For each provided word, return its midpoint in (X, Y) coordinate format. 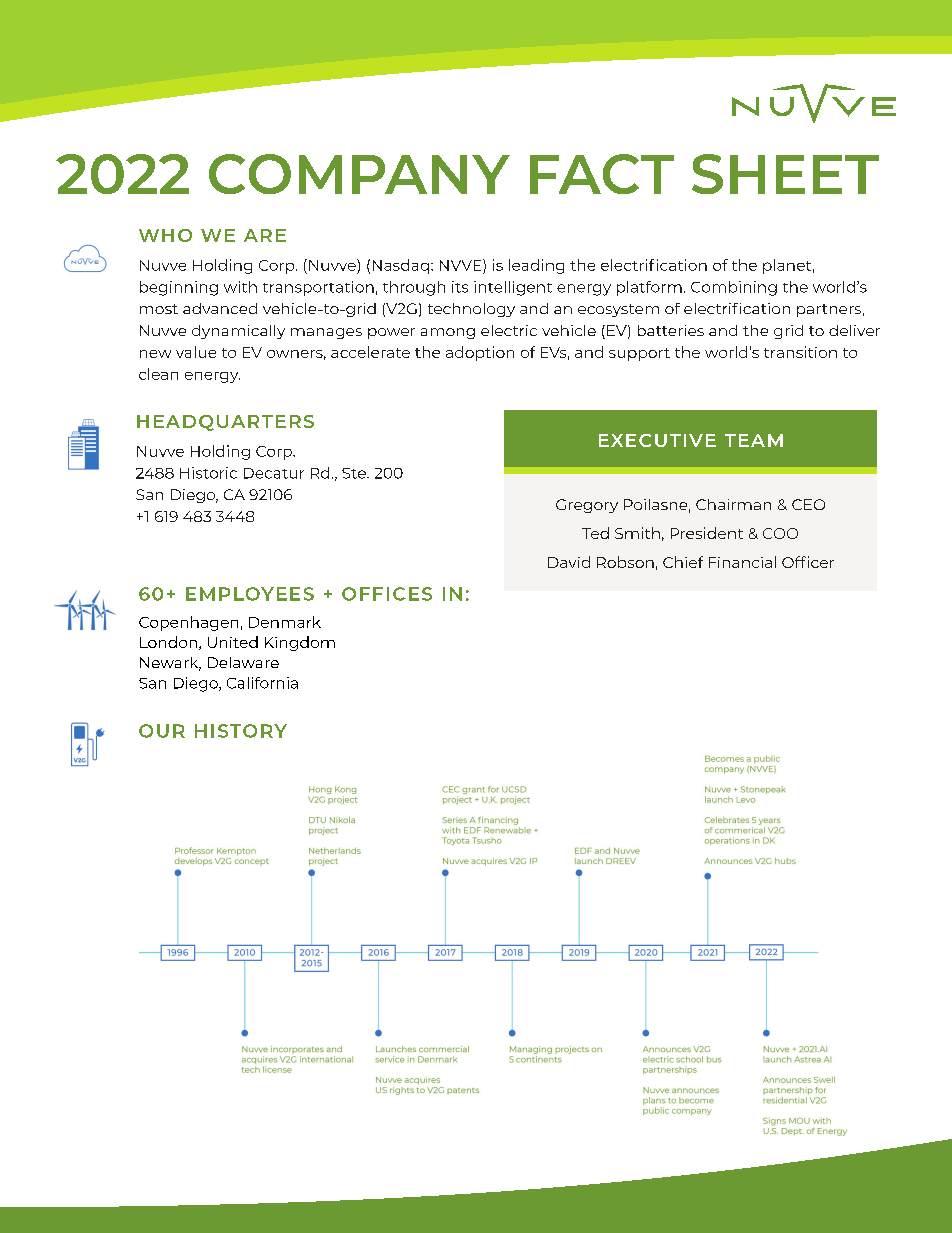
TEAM (754, 440)
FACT (602, 174)
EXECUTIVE (657, 440)
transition (800, 352)
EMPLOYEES (250, 594)
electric (509, 330)
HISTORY (241, 731)
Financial (742, 562)
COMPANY (359, 174)
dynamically (238, 332)
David (569, 562)
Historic (208, 473)
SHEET (785, 174)
